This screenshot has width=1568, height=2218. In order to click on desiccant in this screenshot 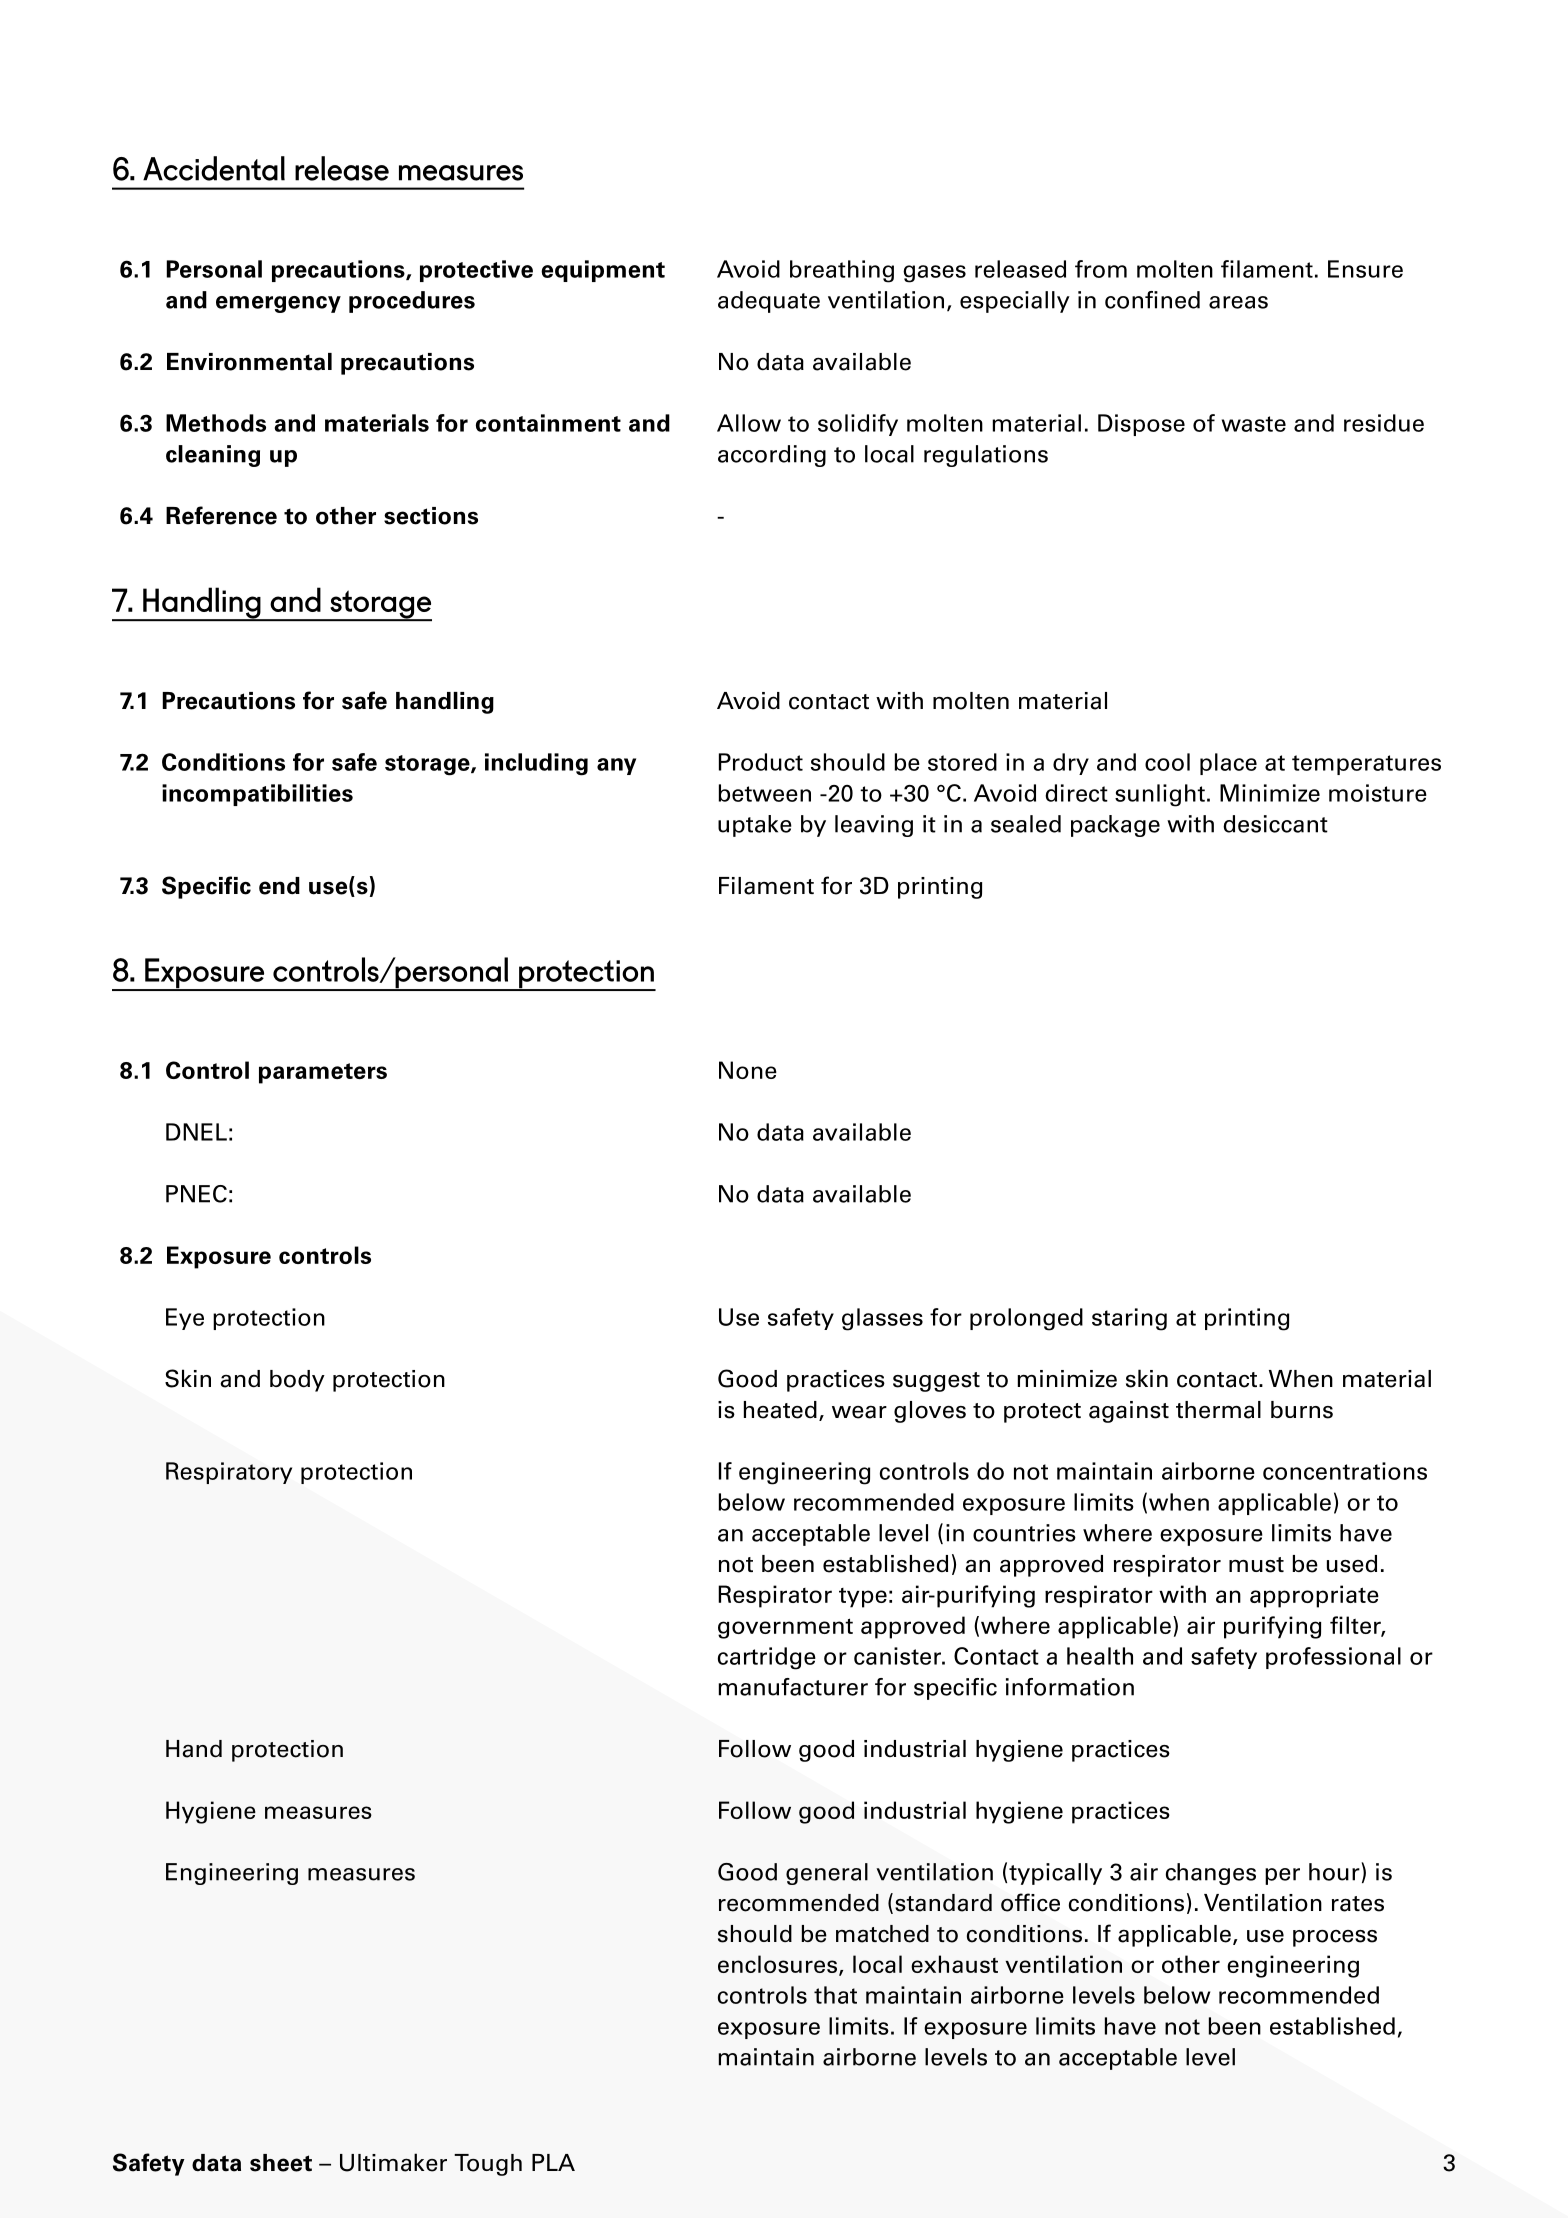, I will do `click(1275, 824)`.
